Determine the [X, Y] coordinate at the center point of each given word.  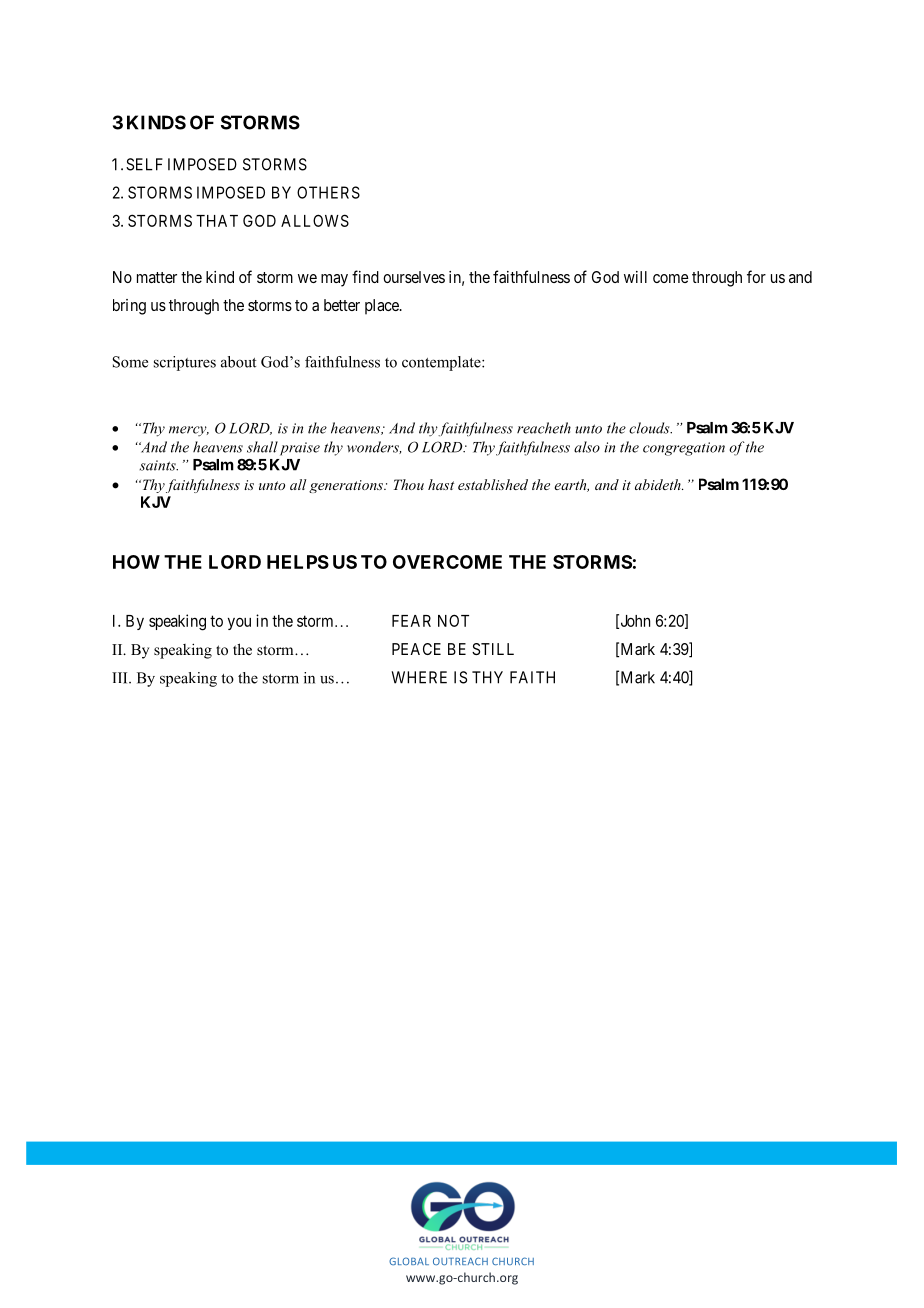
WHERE [419, 677]
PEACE [416, 649]
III [121, 678]
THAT [217, 221]
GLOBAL [409, 1261]
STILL [493, 649]
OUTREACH [460, 1261]
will [635, 277]
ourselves [414, 277]
